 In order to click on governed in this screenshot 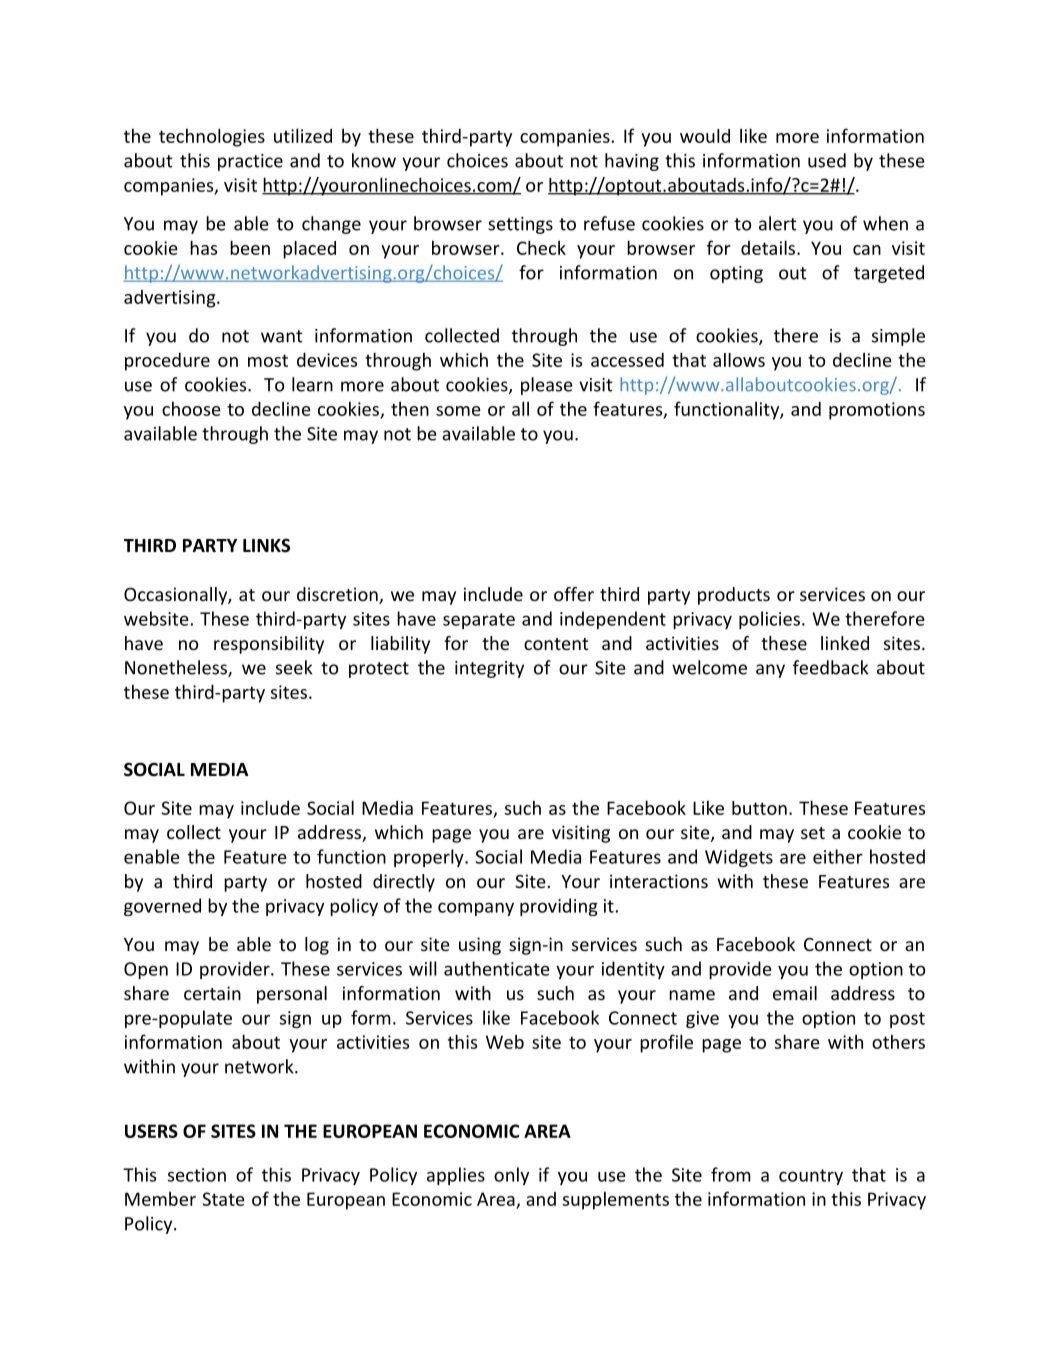, I will do `click(162, 907)`.
